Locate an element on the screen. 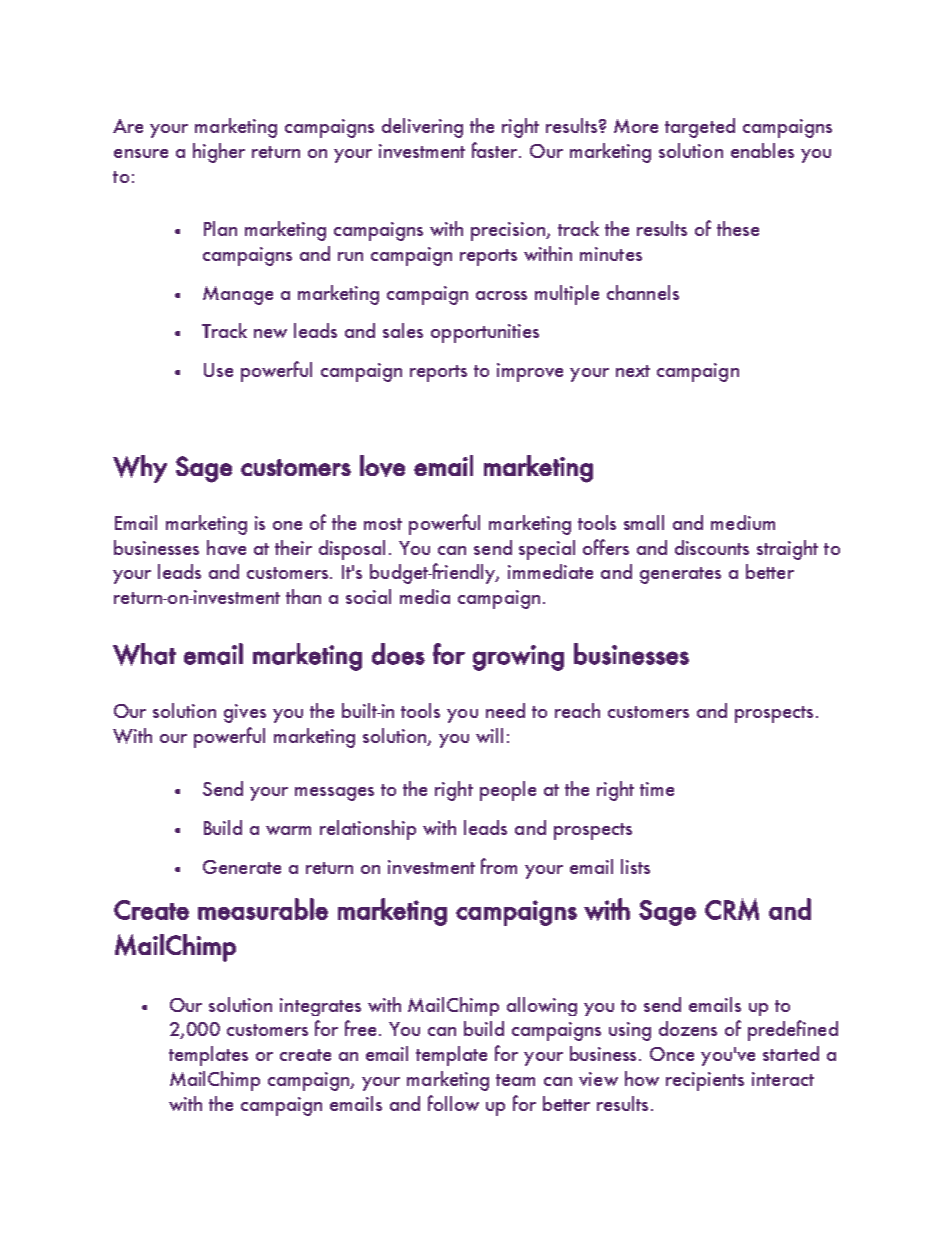 The height and width of the screenshot is (1233, 952). faster is located at coordinates (496, 150).
